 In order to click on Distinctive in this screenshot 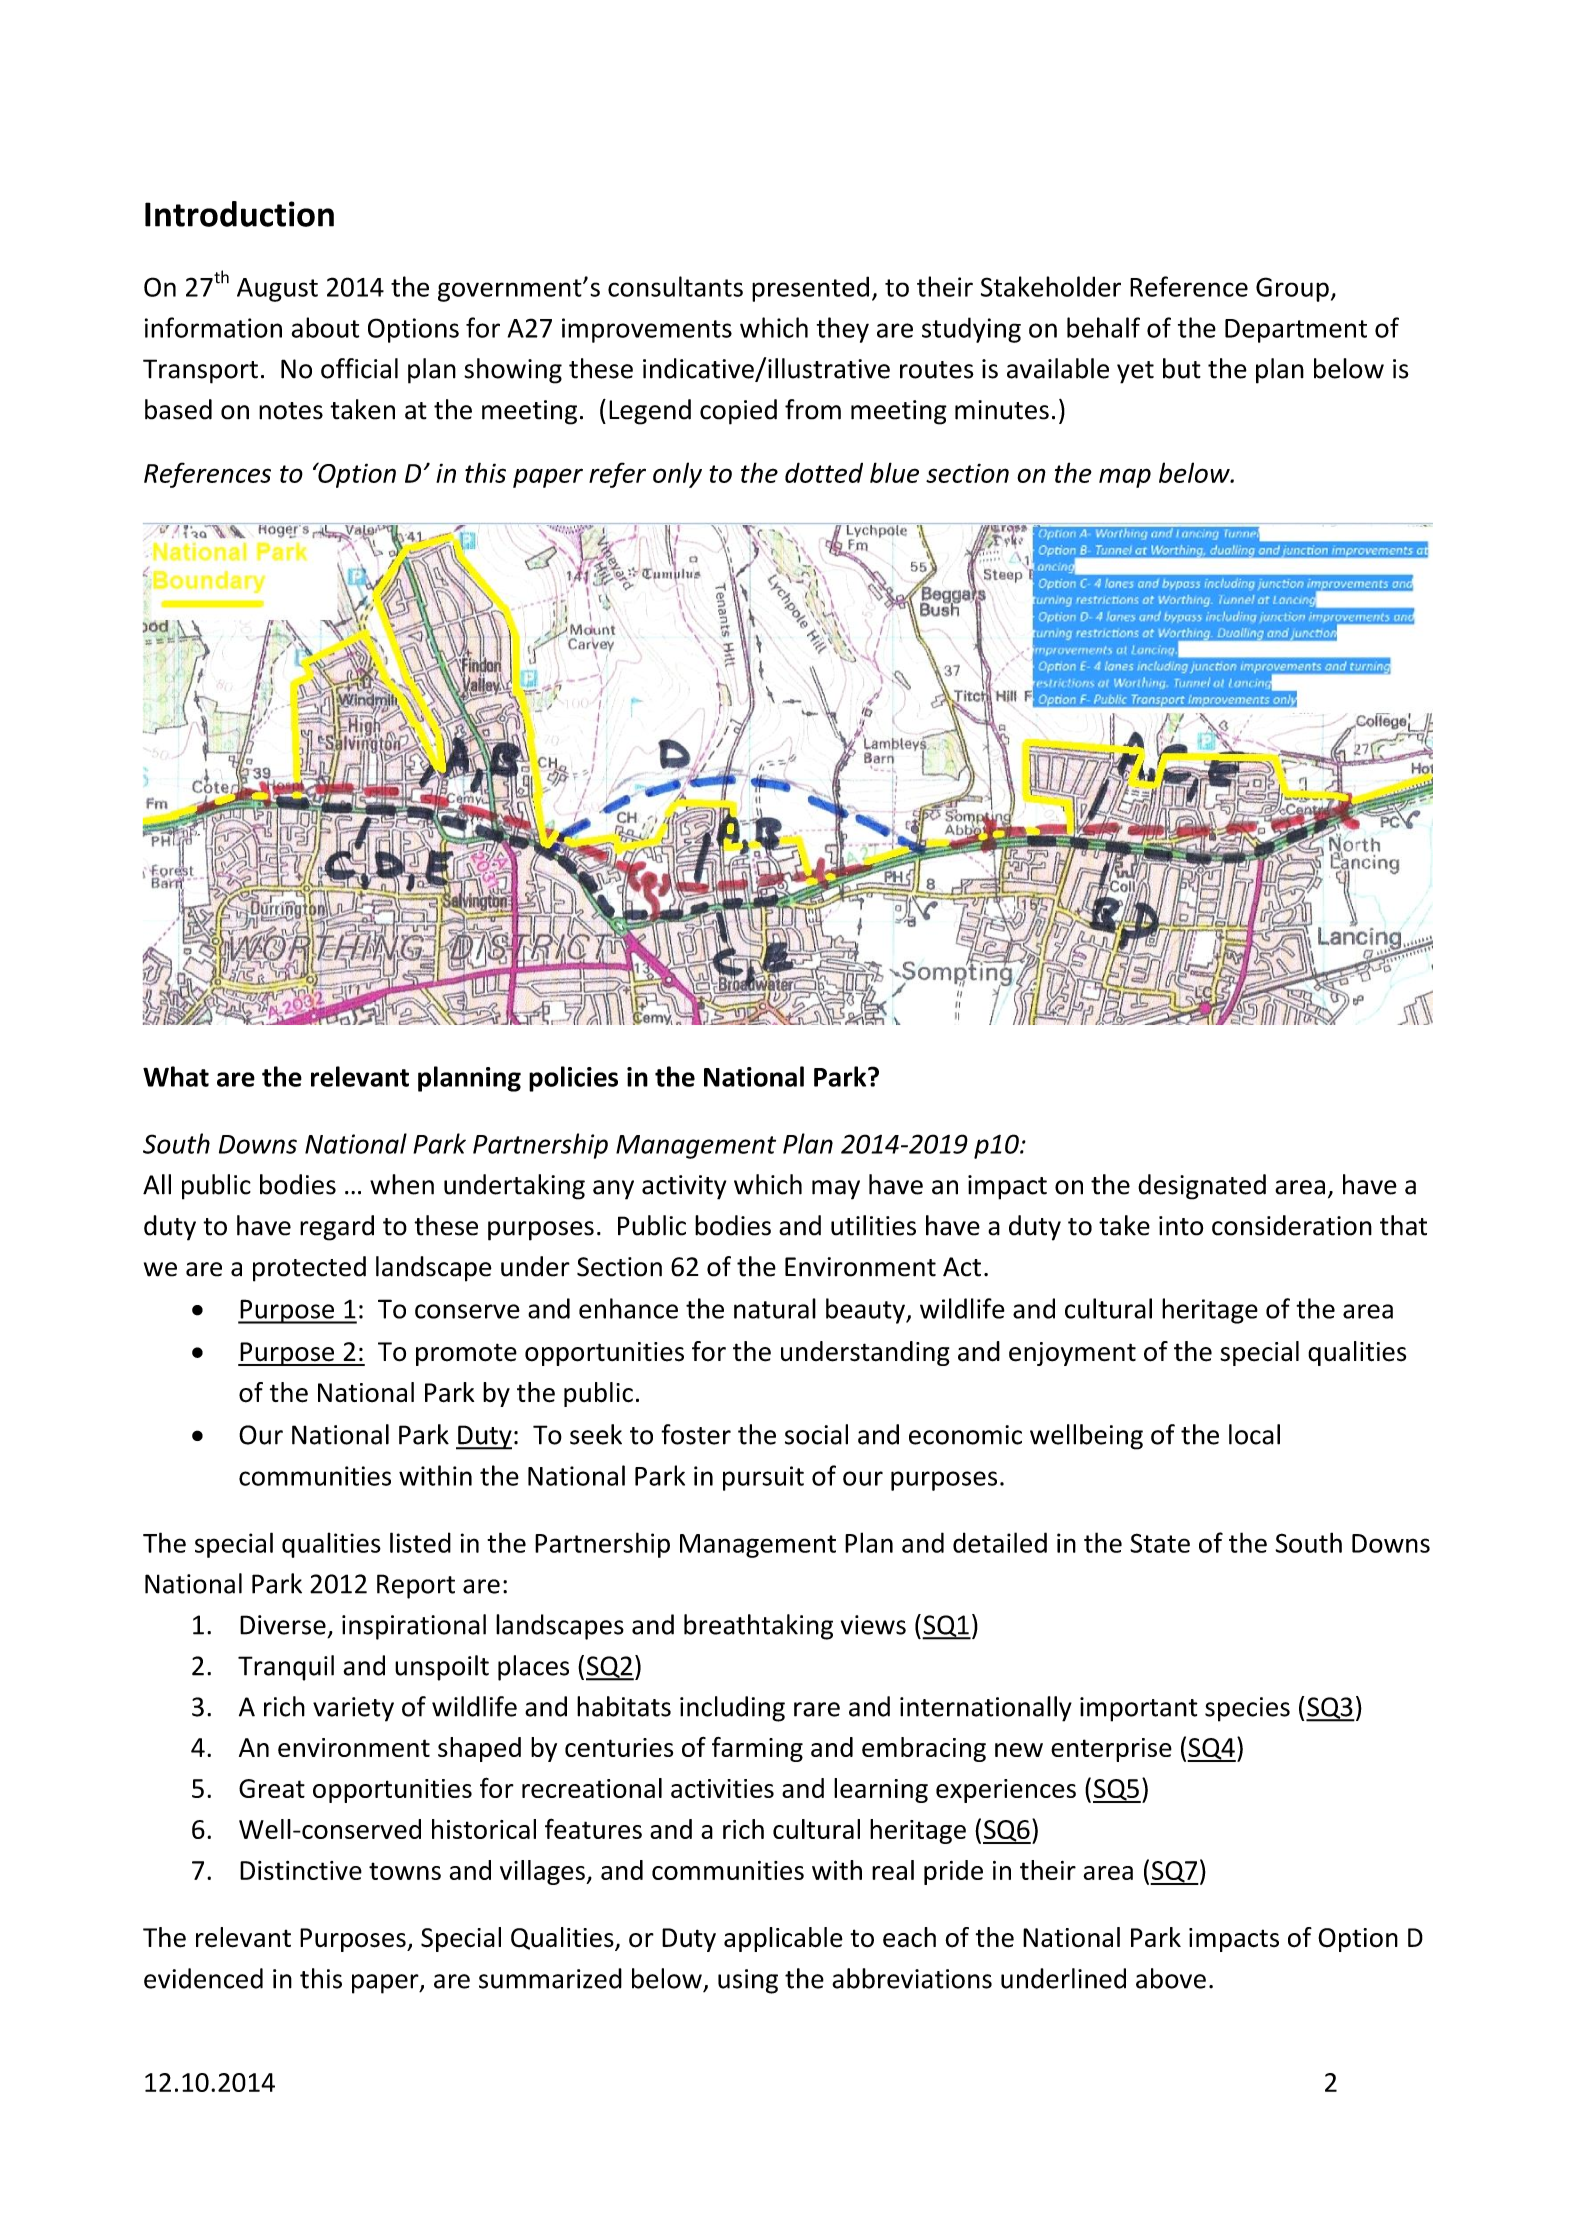, I will do `click(301, 1870)`.
